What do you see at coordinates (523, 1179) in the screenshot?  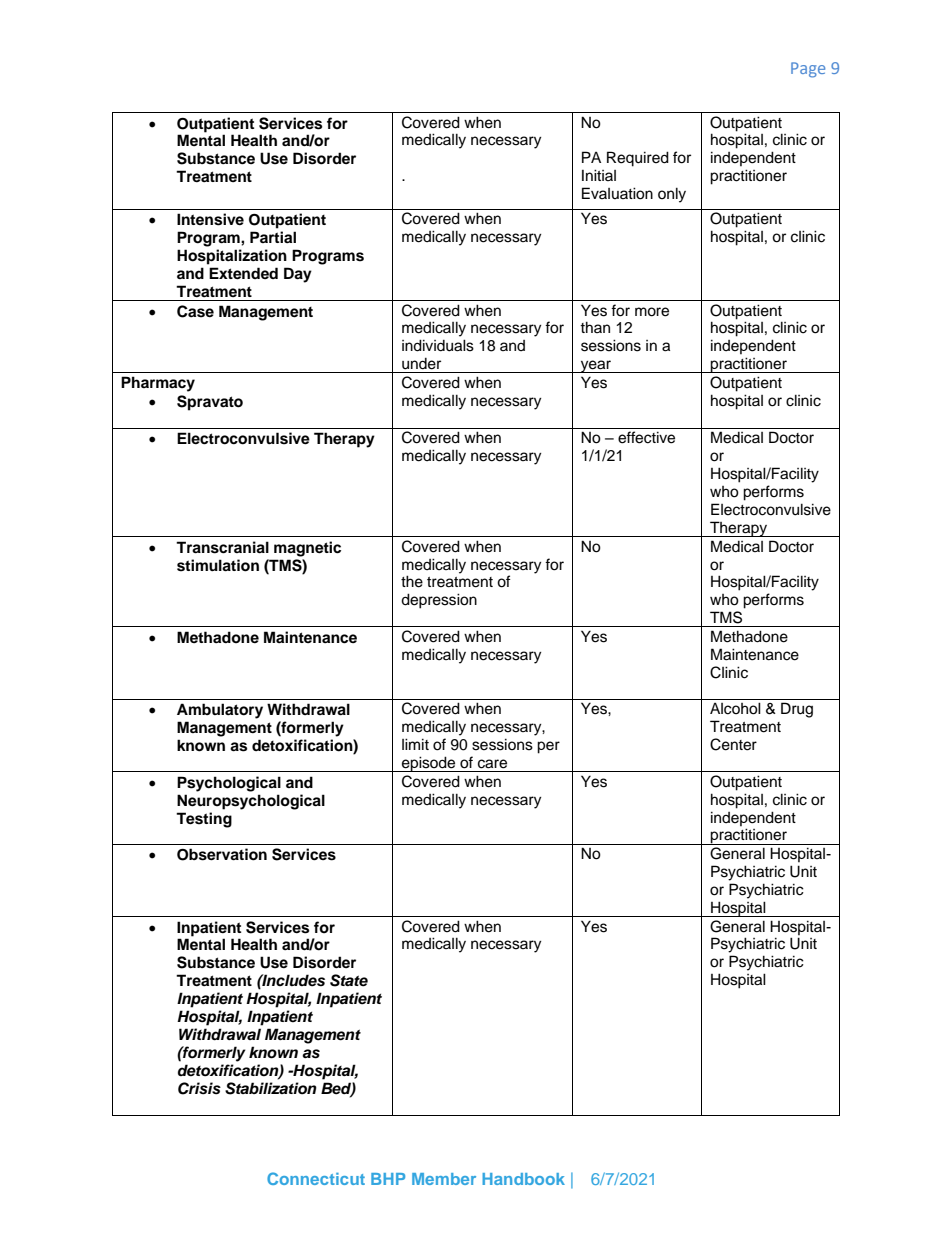 I see `Handbook` at bounding box center [523, 1179].
